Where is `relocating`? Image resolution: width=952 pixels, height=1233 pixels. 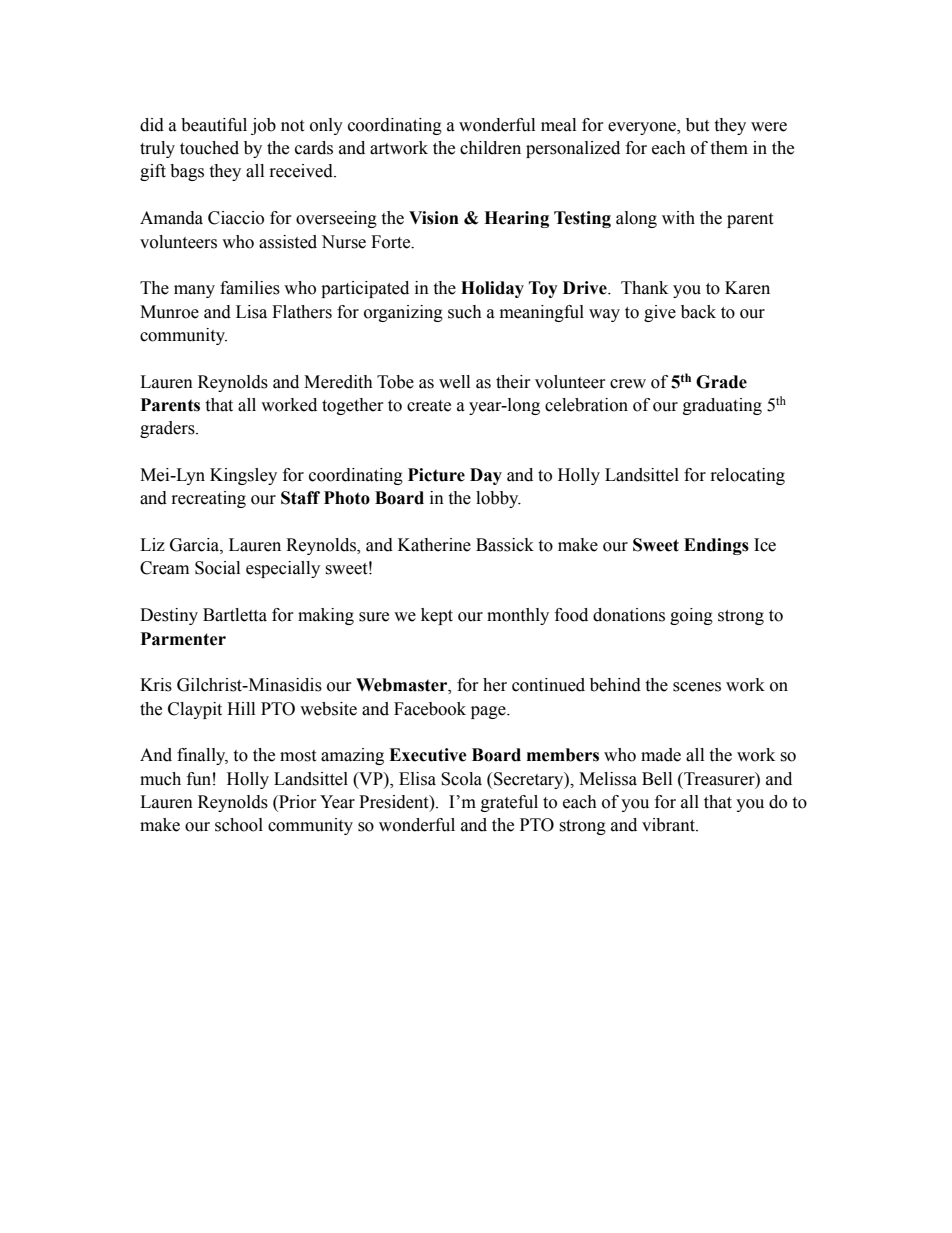 relocating is located at coordinates (748, 476).
